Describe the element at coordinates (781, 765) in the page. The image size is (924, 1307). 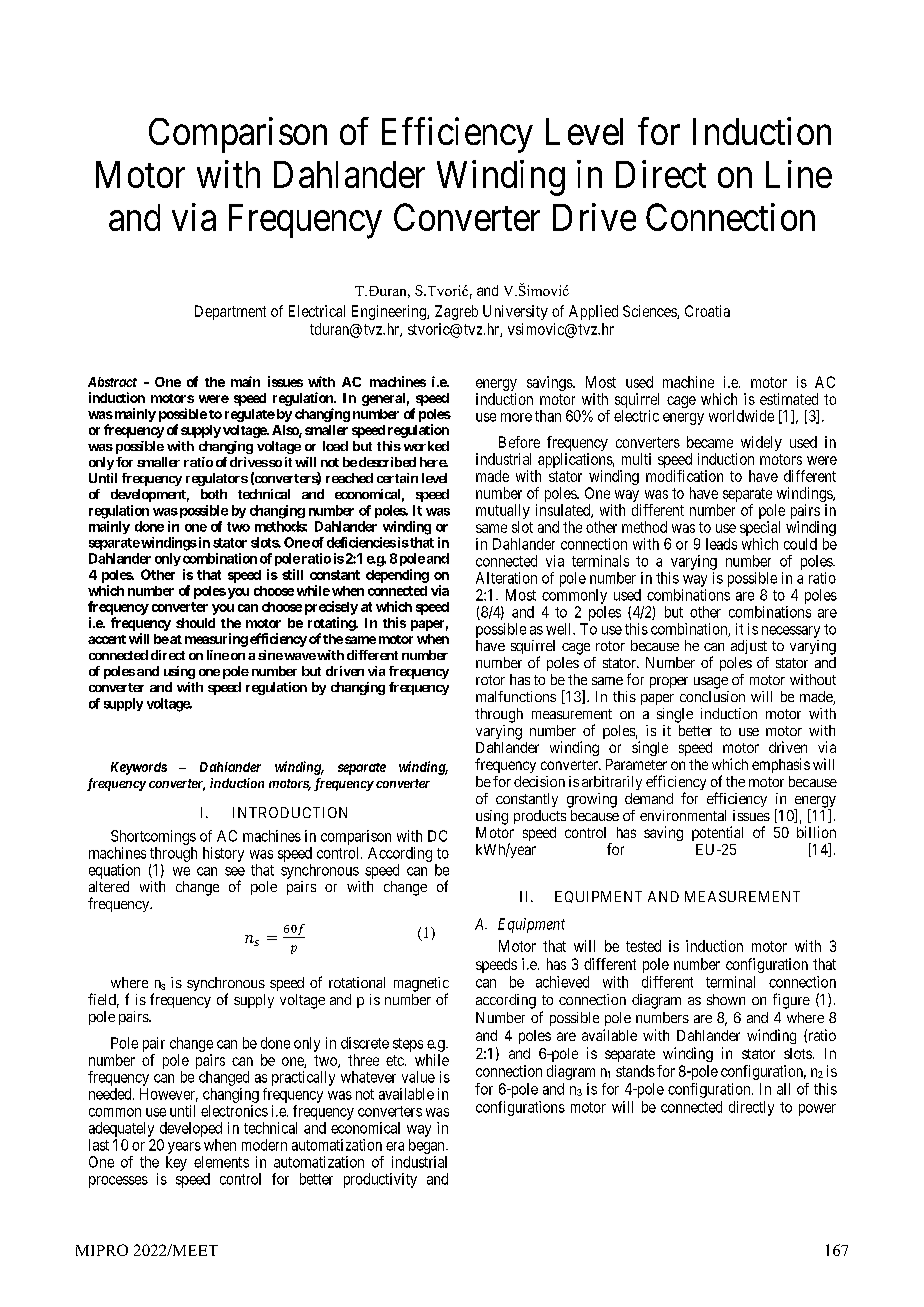
I see `emphasis` at that location.
